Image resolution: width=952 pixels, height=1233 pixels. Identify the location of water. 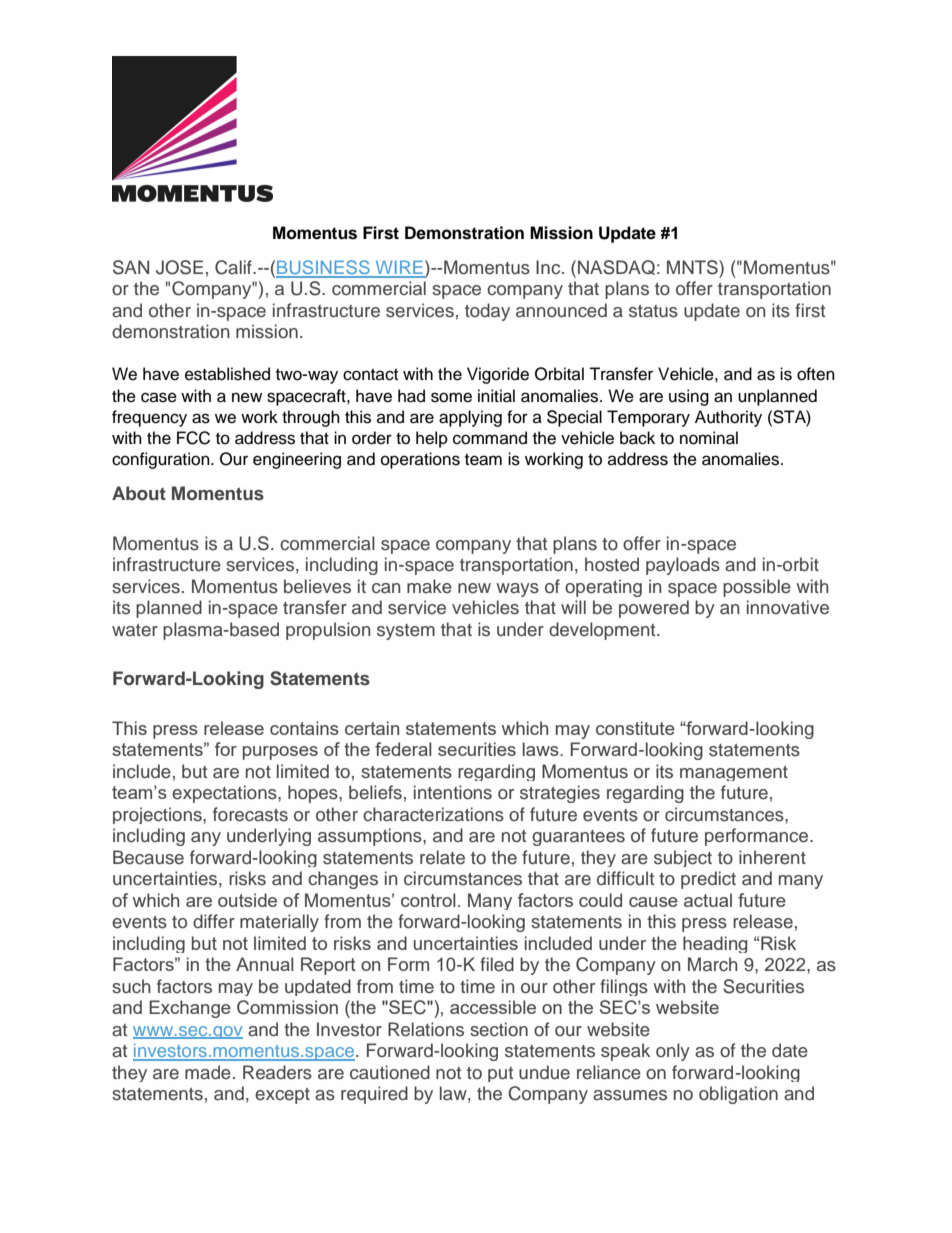
(135, 630).
